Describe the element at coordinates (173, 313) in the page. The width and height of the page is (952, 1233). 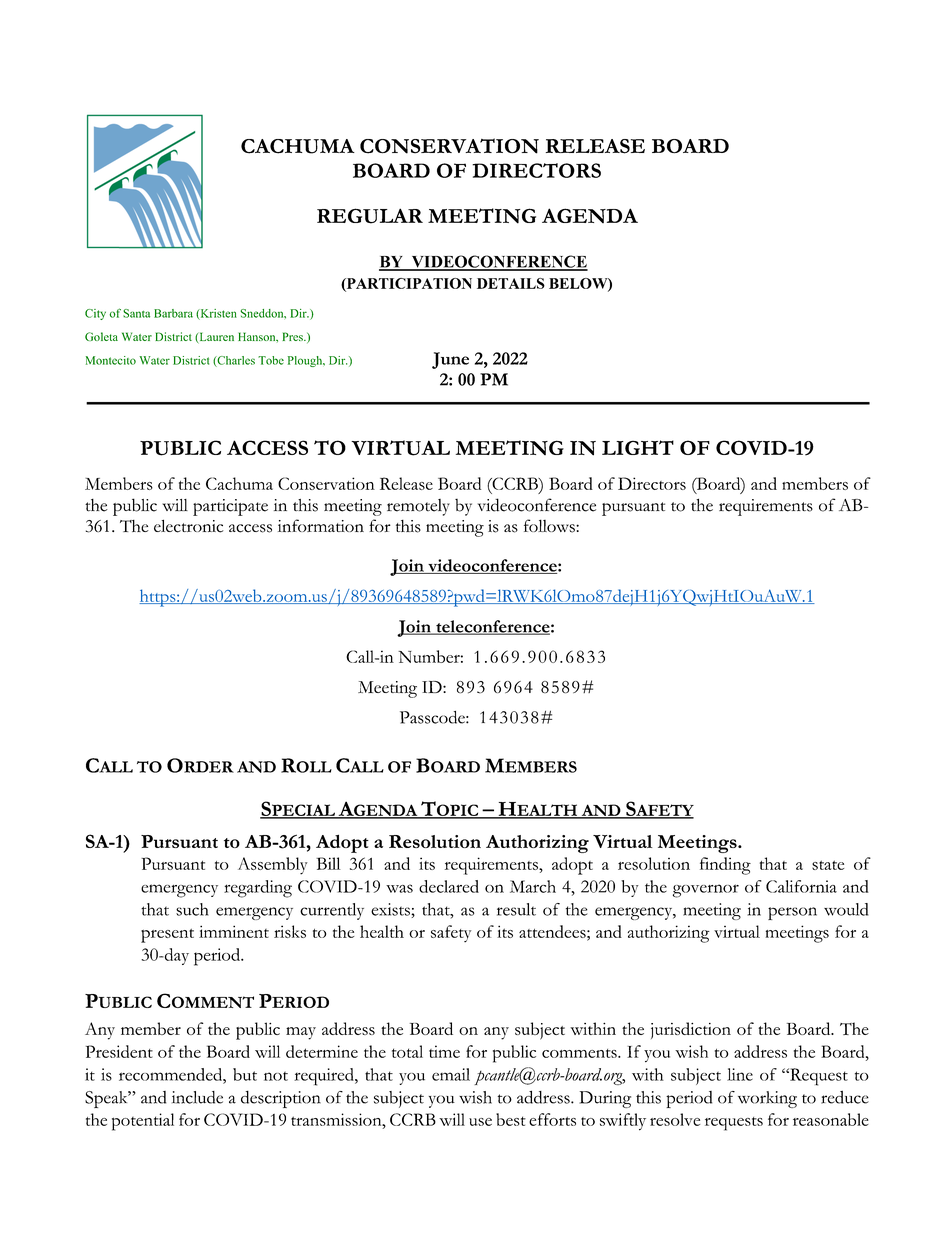
I see `Barbara` at that location.
